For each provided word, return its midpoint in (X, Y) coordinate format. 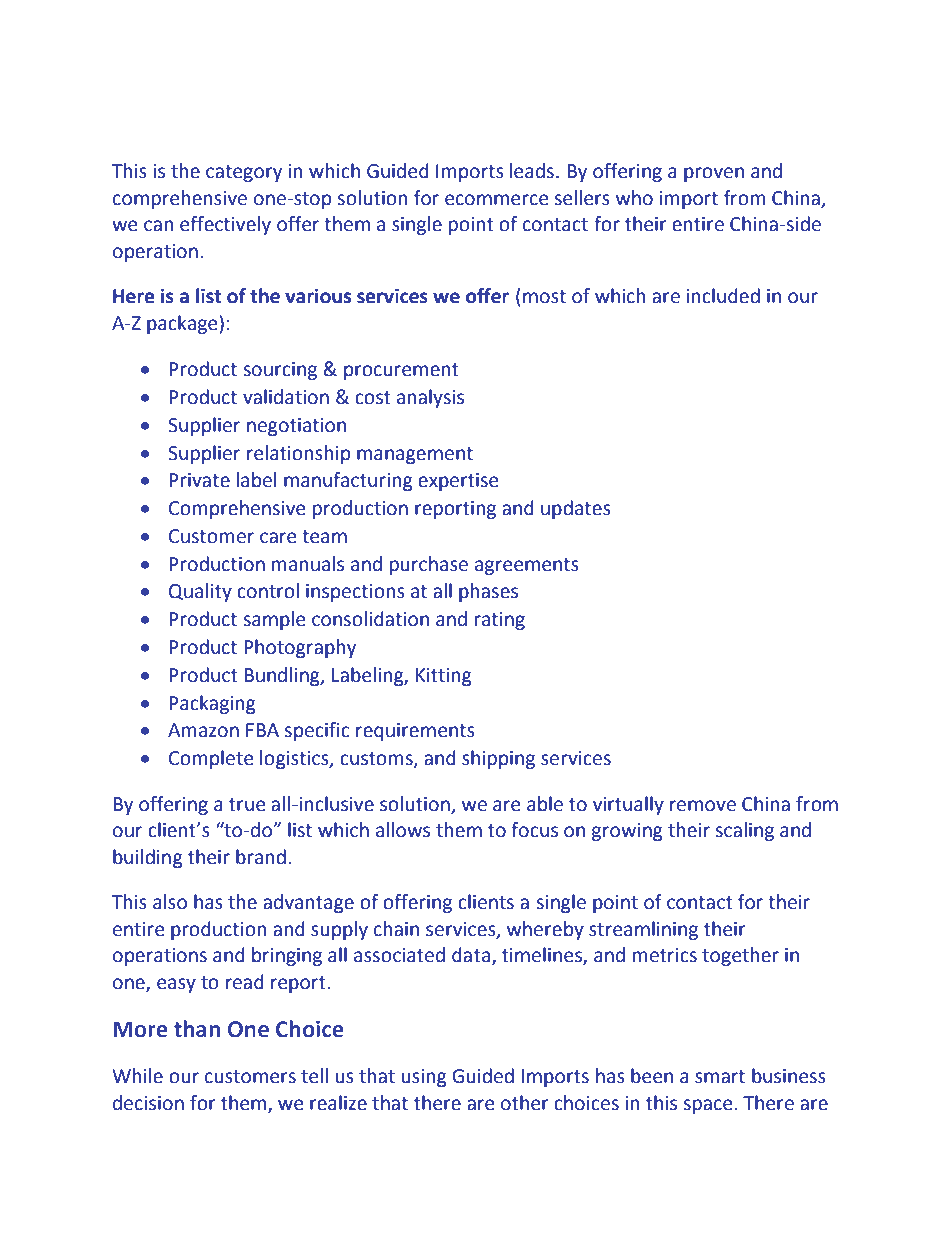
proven (714, 174)
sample (274, 620)
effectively (225, 225)
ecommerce (496, 200)
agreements (527, 566)
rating (500, 621)
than (197, 1029)
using (424, 1078)
